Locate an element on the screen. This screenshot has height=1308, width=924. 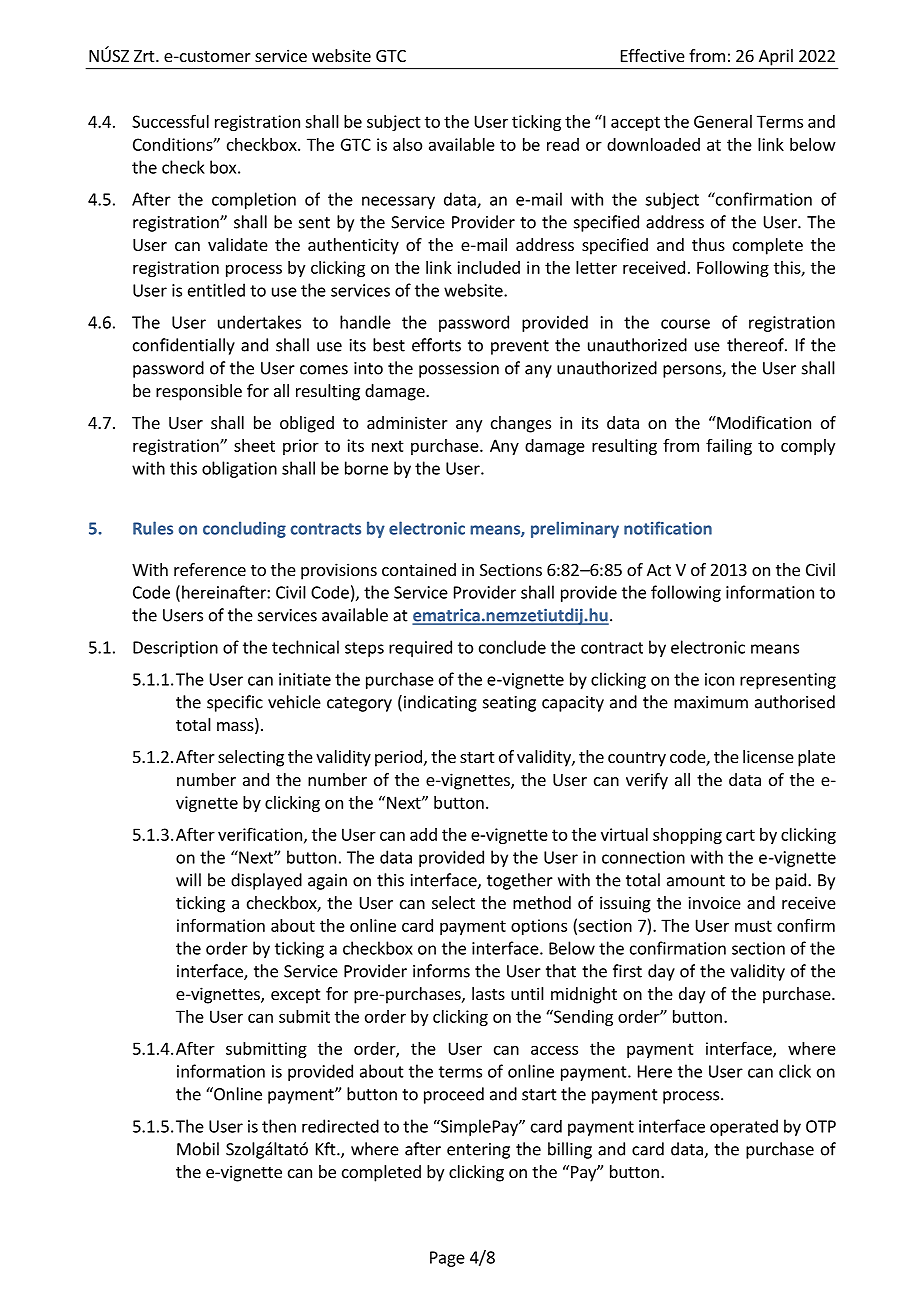
icon is located at coordinates (719, 679).
